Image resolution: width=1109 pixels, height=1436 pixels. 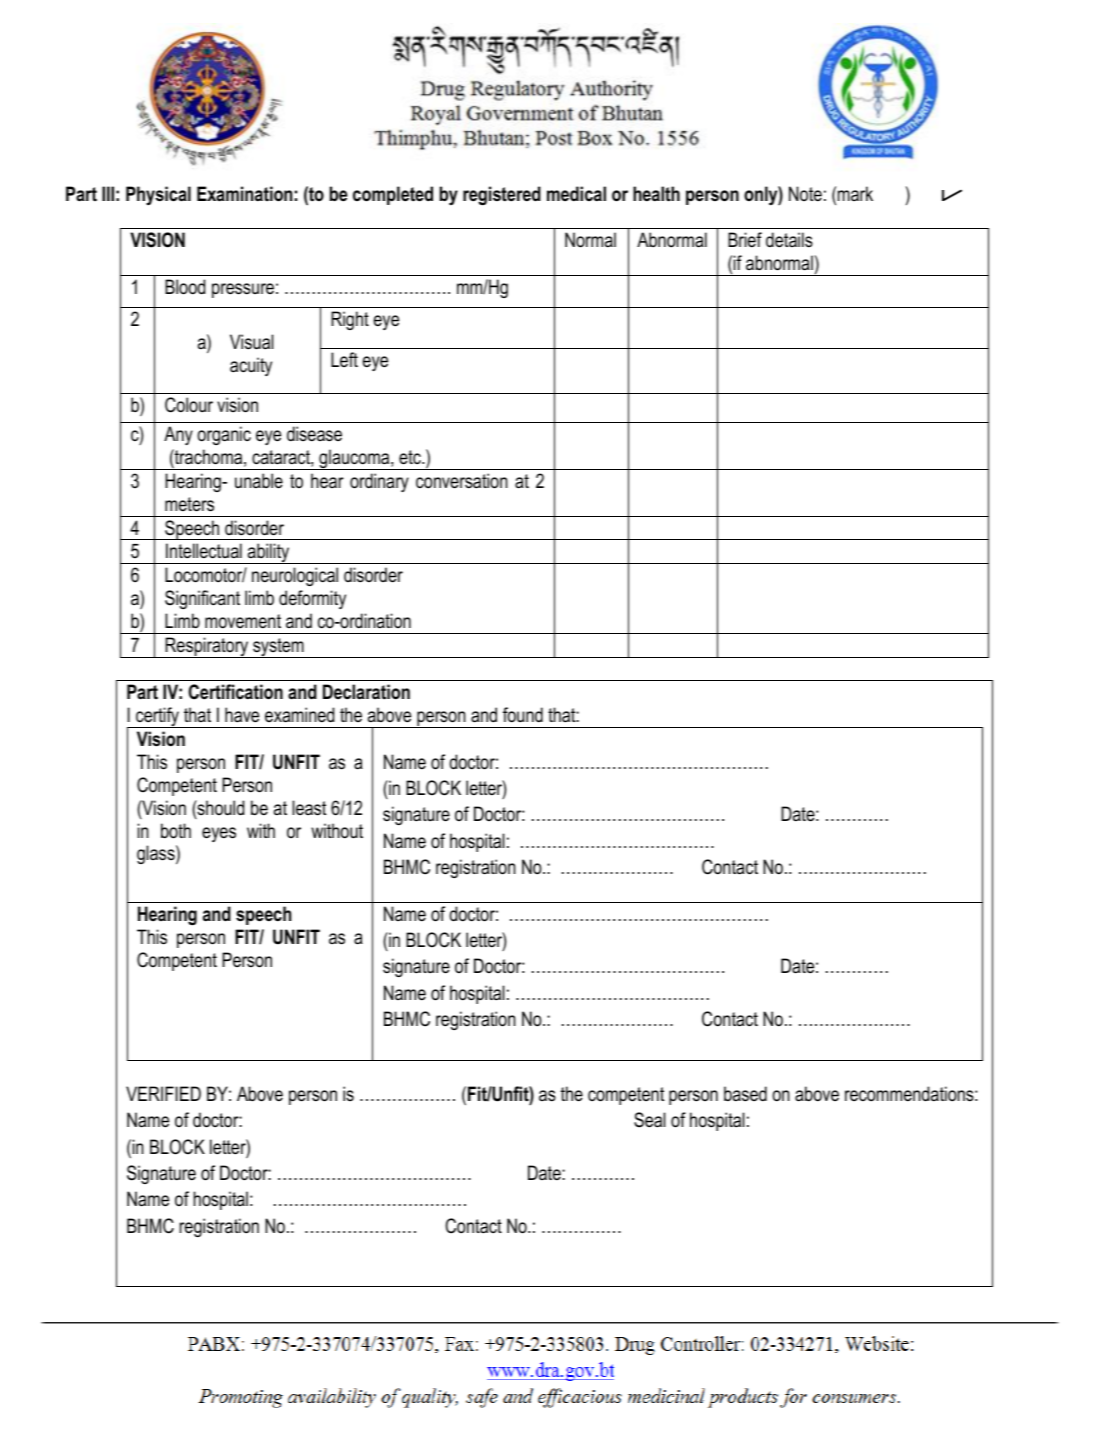 I want to click on acuity, so click(x=251, y=366).
